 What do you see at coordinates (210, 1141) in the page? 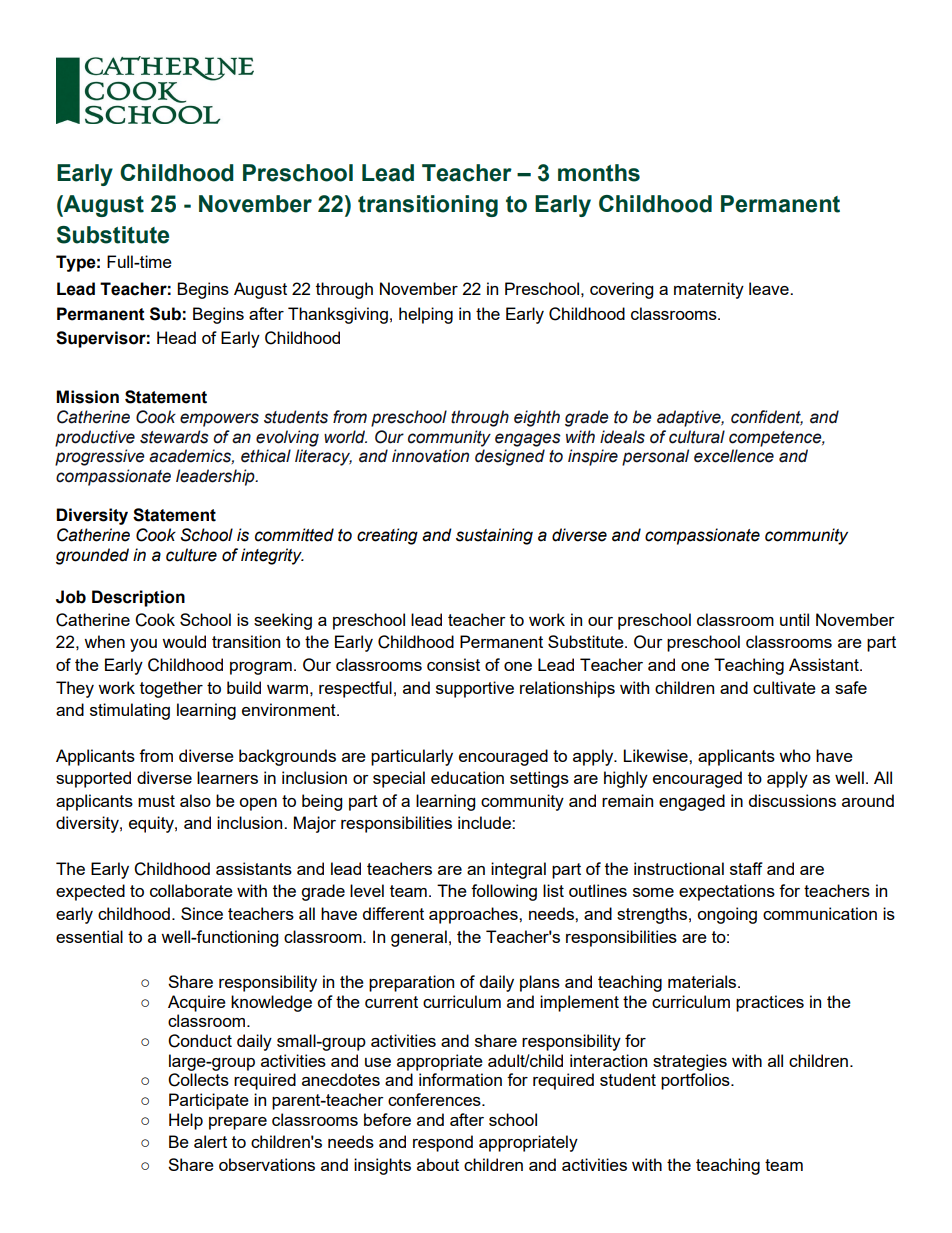
I see `alert` at bounding box center [210, 1141].
